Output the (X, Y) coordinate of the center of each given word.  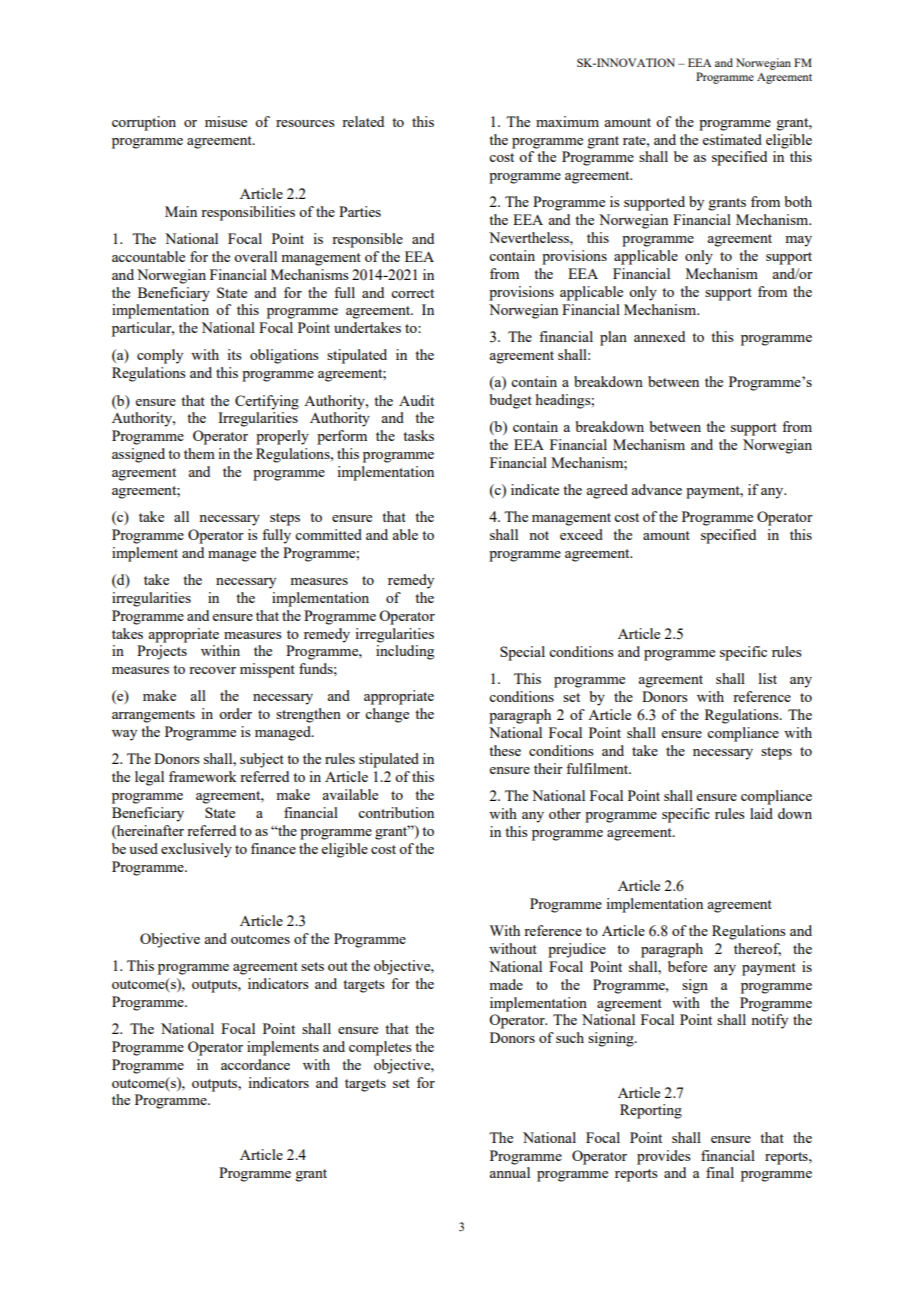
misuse (226, 121)
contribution (396, 812)
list (768, 678)
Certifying (267, 402)
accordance (255, 1064)
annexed (659, 336)
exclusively (196, 850)
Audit (416, 400)
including (405, 652)
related (363, 121)
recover (212, 670)
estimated (732, 139)
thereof (757, 949)
